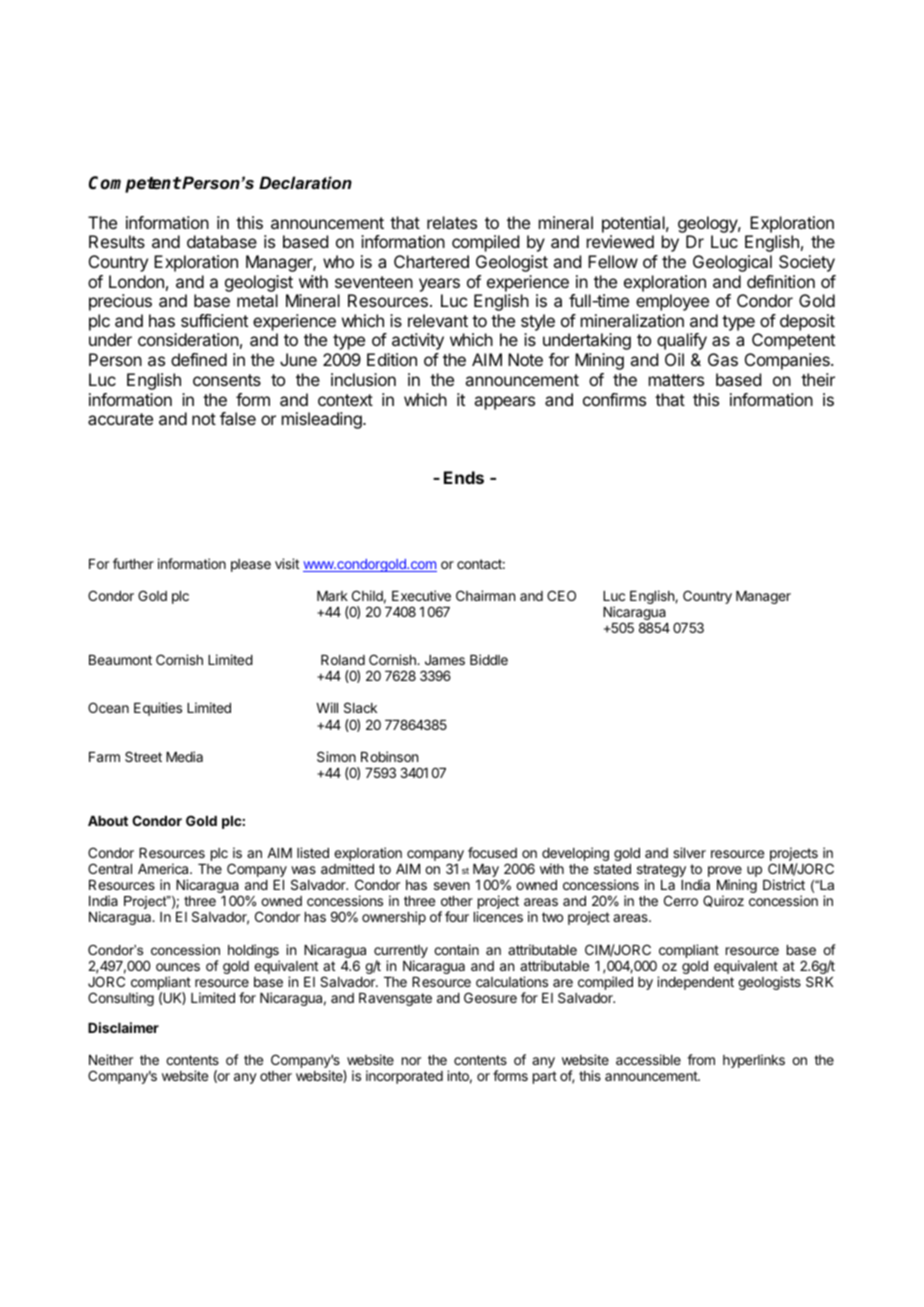  Describe the element at coordinates (445, 660) in the screenshot. I see `James` at that location.
